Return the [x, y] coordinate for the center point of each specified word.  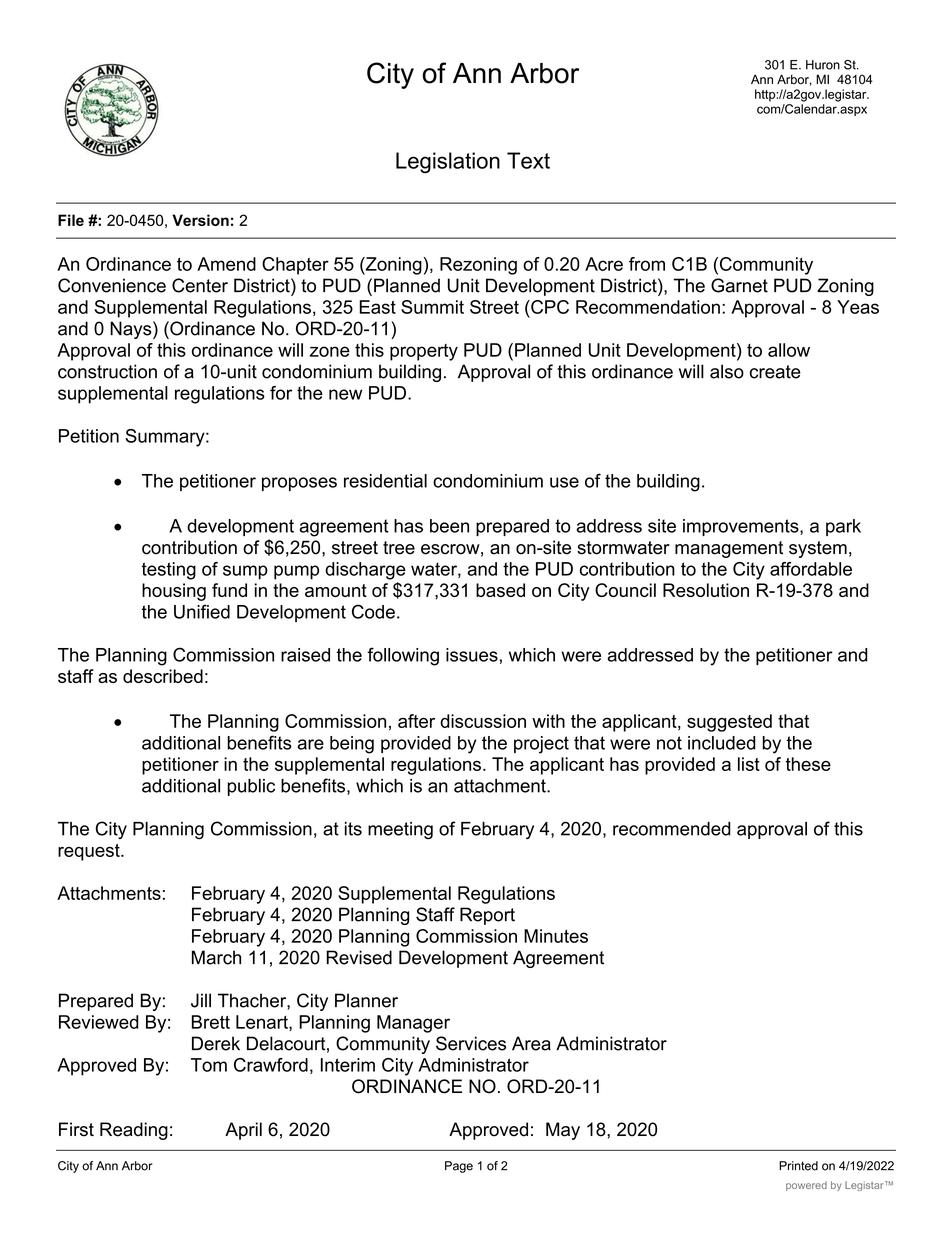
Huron [823, 65]
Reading [134, 1131]
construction [107, 371]
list [749, 764]
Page [459, 1167]
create [775, 372]
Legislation [448, 162]
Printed [798, 1166]
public [251, 787]
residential [385, 481]
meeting [400, 831]
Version [200, 220]
